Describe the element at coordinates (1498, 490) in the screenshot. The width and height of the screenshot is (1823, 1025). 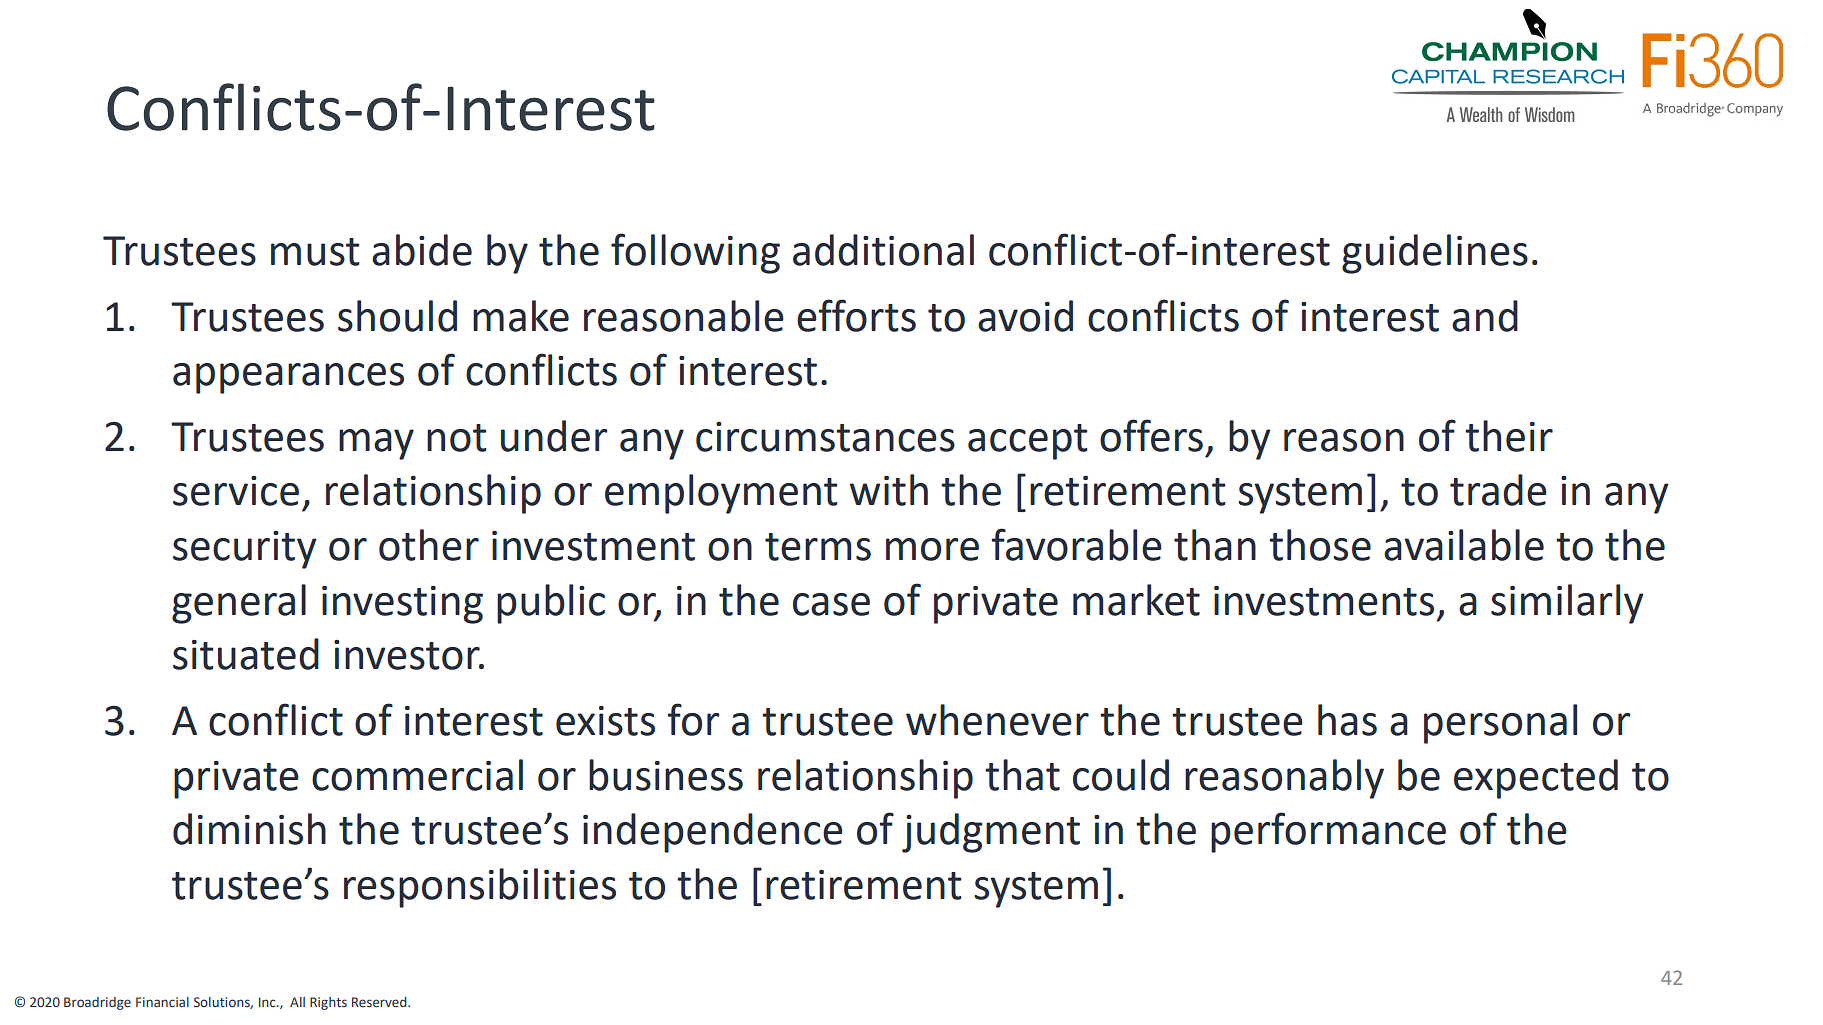
I see `trade` at that location.
